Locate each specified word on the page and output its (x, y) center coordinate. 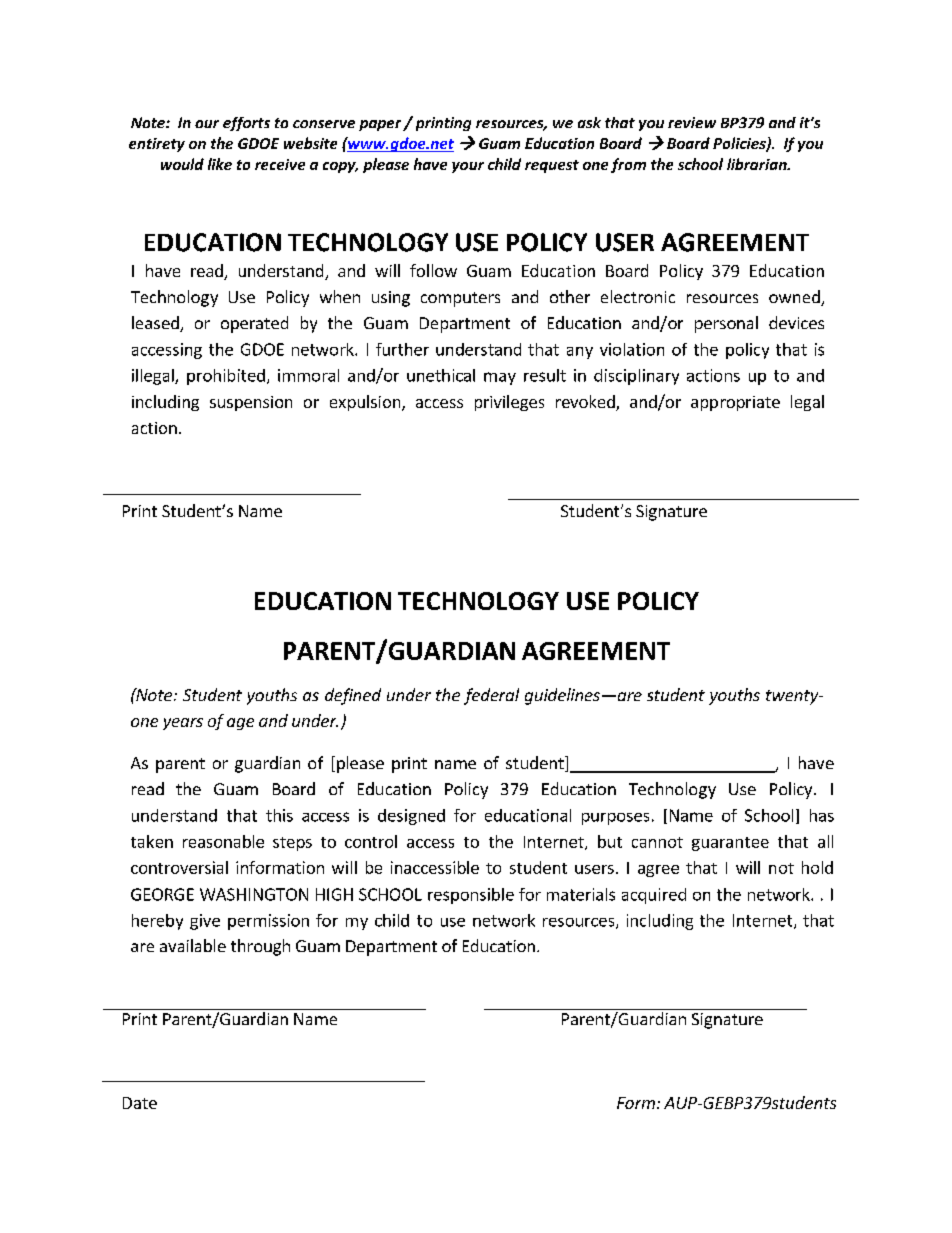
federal (491, 696)
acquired (654, 896)
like (220, 164)
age (240, 724)
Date (140, 1103)
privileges (509, 403)
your (468, 167)
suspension (251, 403)
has (822, 815)
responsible (471, 896)
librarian (758, 164)
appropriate (735, 403)
